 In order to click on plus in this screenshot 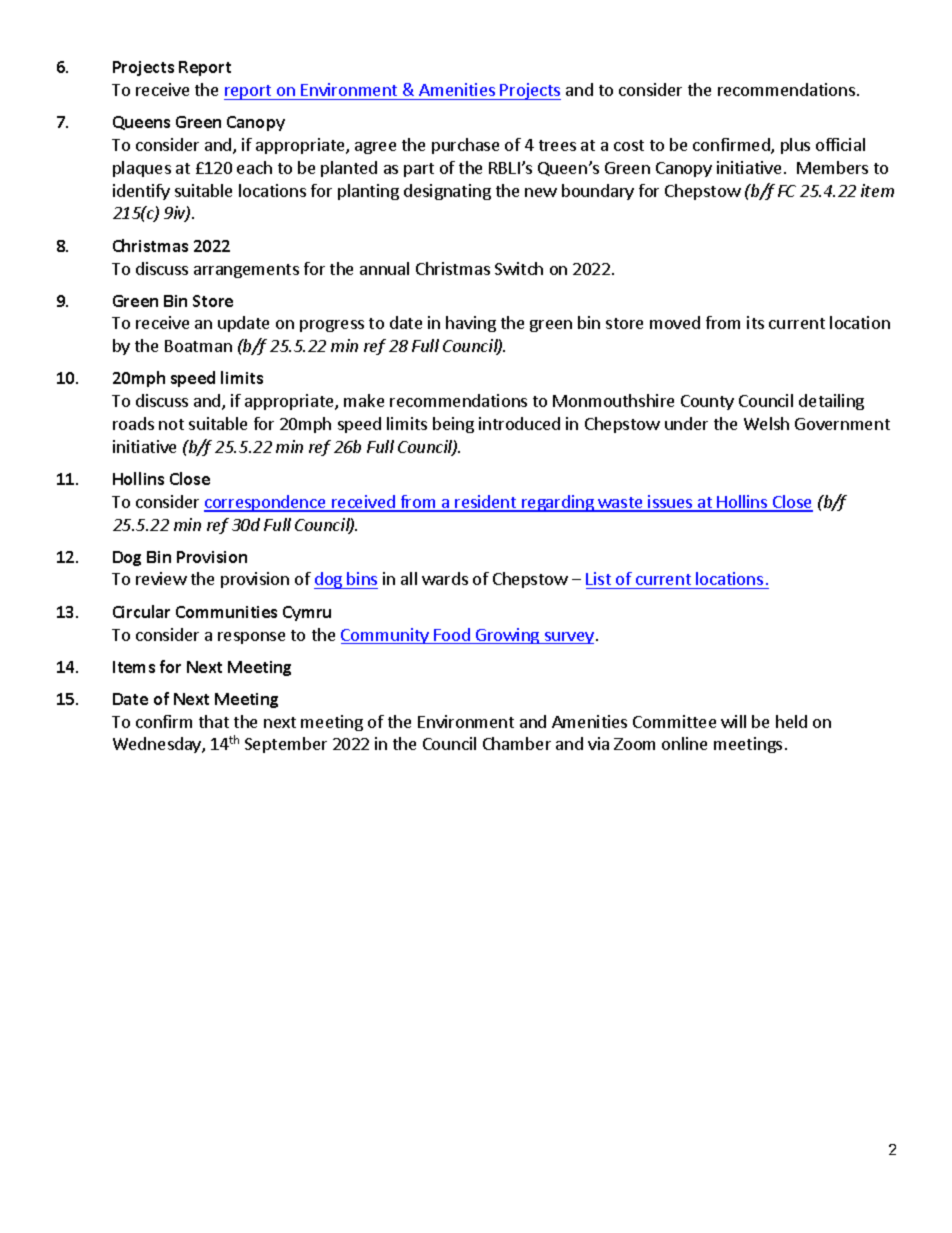, I will do `click(795, 146)`.
